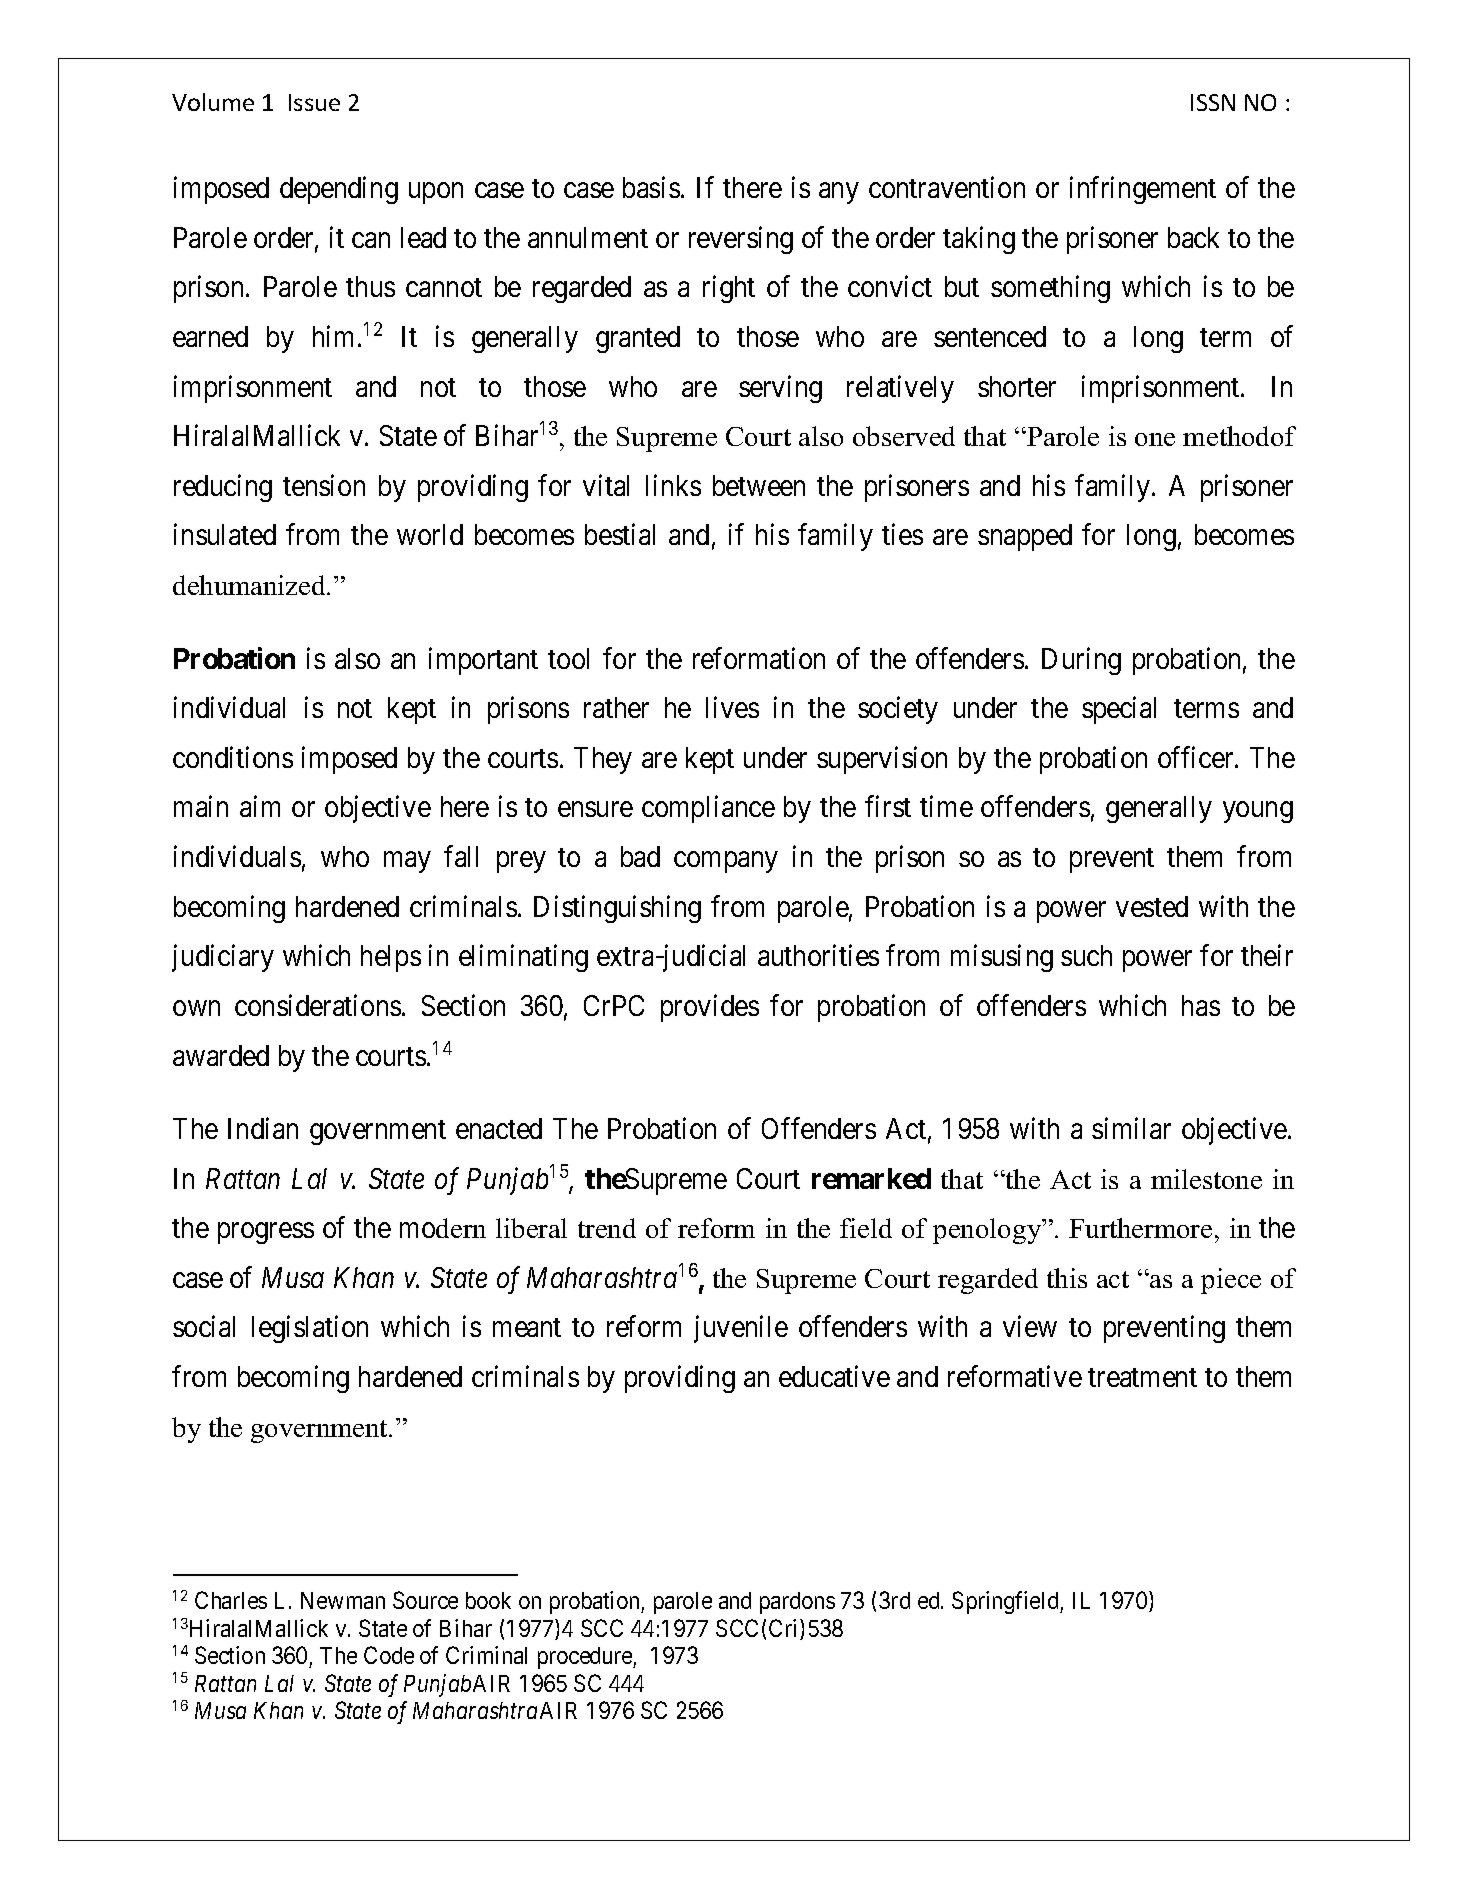 This page has width=1467, height=1898. Describe the element at coordinates (343, 1600) in the page. I see `Newman` at that location.
